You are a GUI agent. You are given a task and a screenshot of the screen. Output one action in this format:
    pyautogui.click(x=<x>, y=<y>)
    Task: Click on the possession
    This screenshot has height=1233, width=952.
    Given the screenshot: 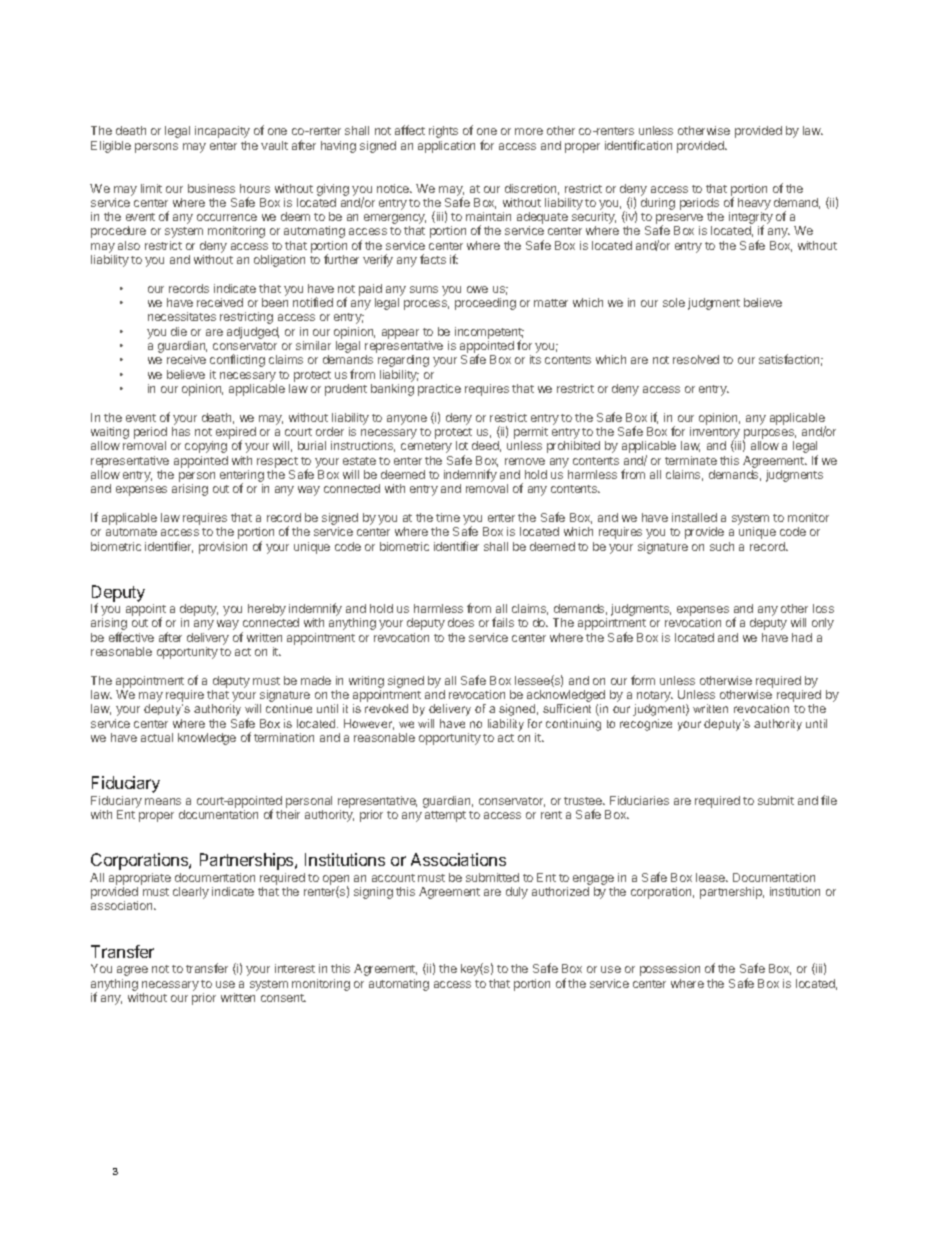 What is the action you would take?
    pyautogui.click(x=670, y=970)
